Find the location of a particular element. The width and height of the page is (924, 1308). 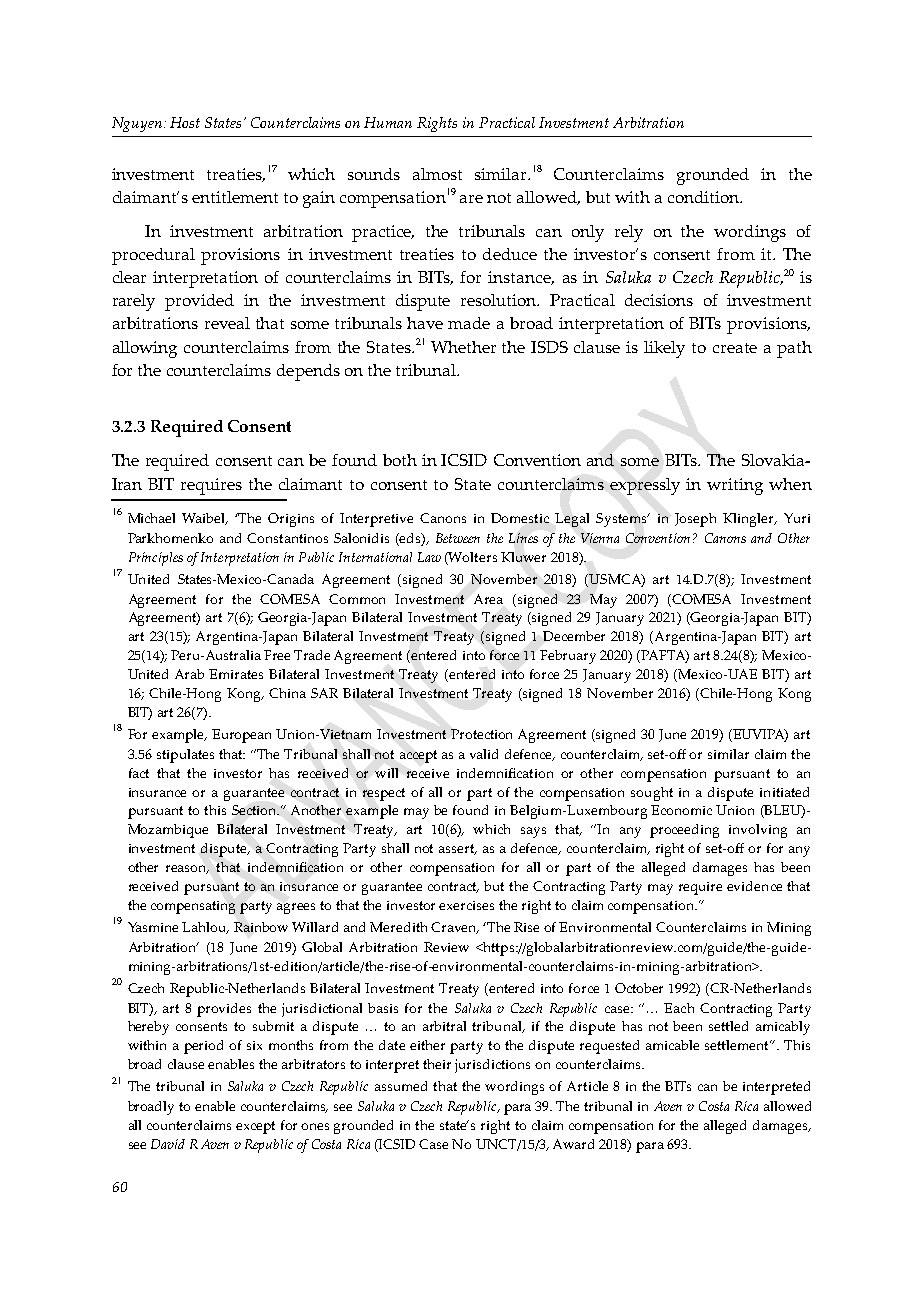

Host is located at coordinates (185, 122).
